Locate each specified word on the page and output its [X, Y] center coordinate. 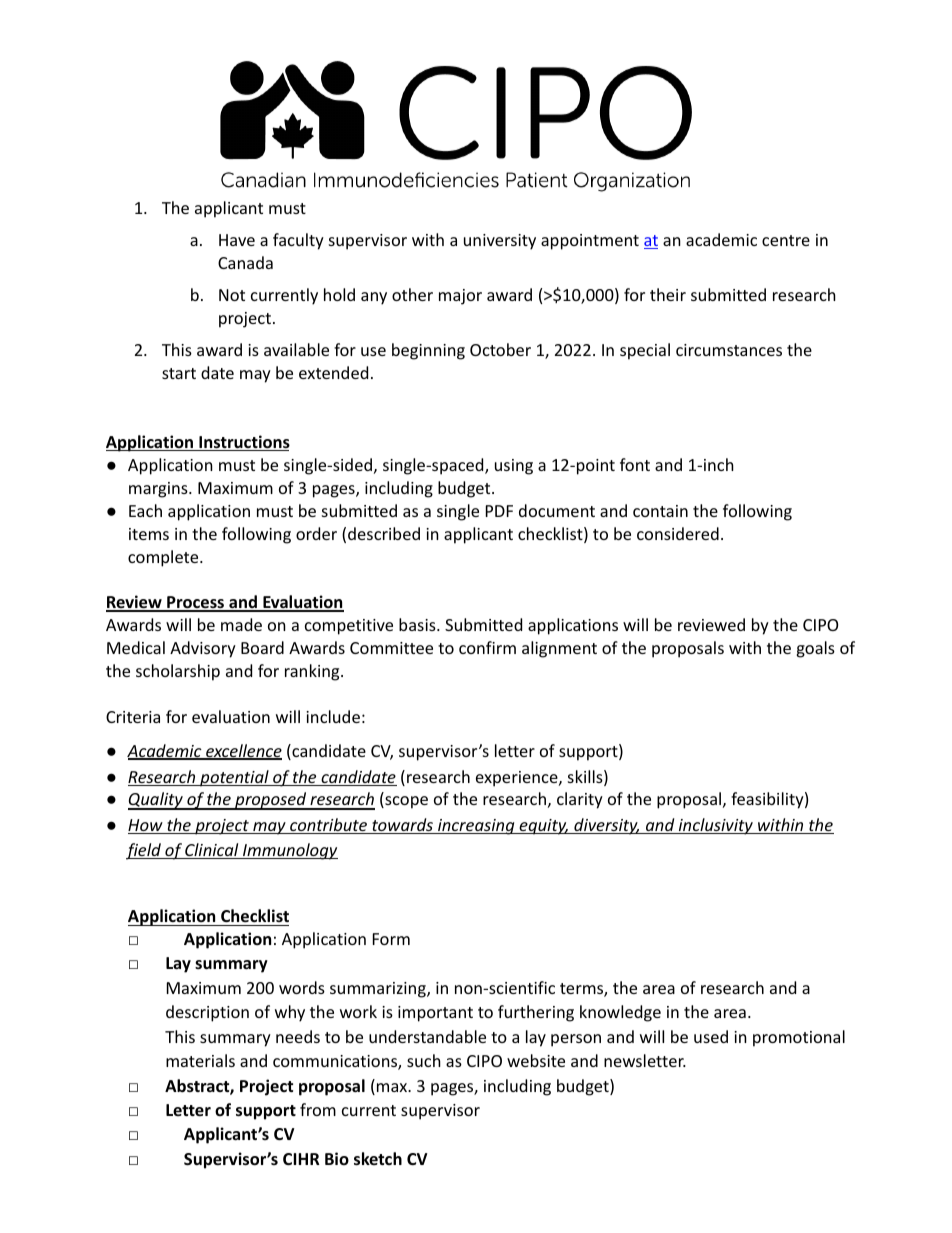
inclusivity [715, 826]
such [424, 1060]
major [460, 297]
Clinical [212, 851]
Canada [245, 262]
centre [786, 240]
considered [678, 533]
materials [200, 1060]
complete [164, 558]
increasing [476, 827]
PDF [499, 511]
